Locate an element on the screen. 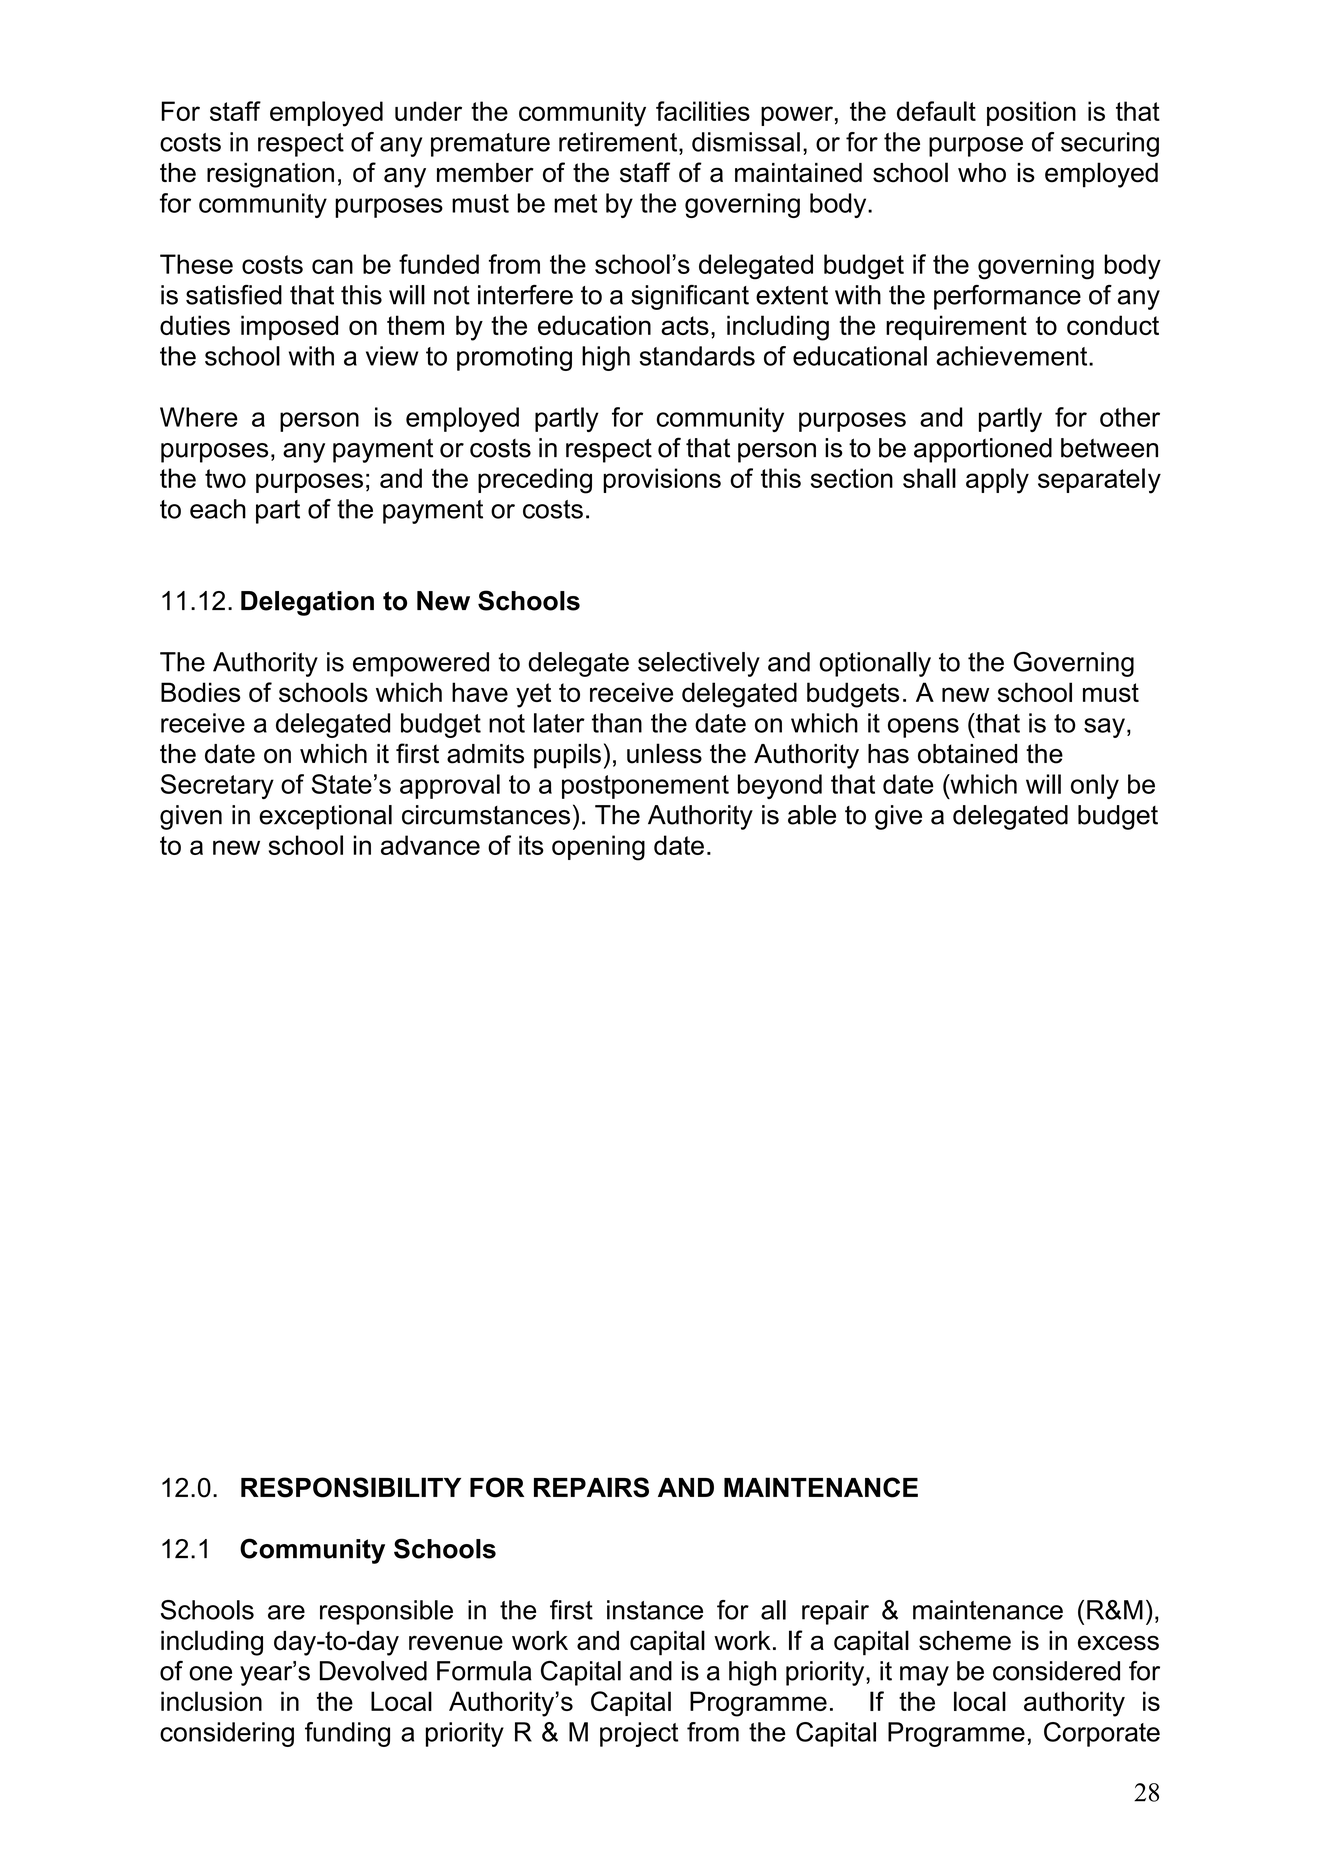 Image resolution: width=1320 pixels, height=1865 pixels. who is located at coordinates (982, 173).
